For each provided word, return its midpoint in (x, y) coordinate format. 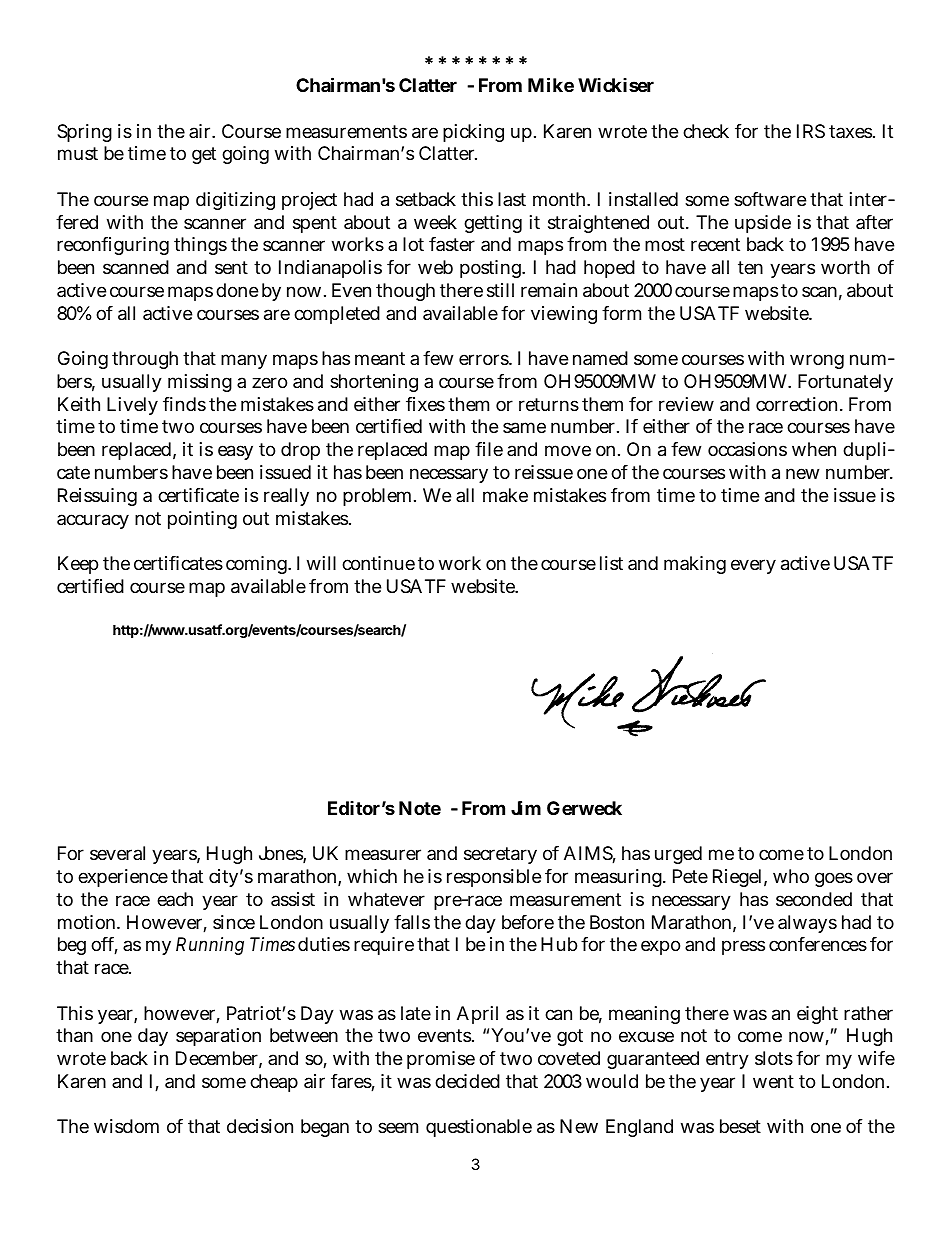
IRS (811, 131)
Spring (84, 133)
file (489, 449)
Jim (526, 807)
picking (473, 133)
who (791, 876)
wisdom (126, 1126)
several (117, 853)
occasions (747, 449)
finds (184, 404)
